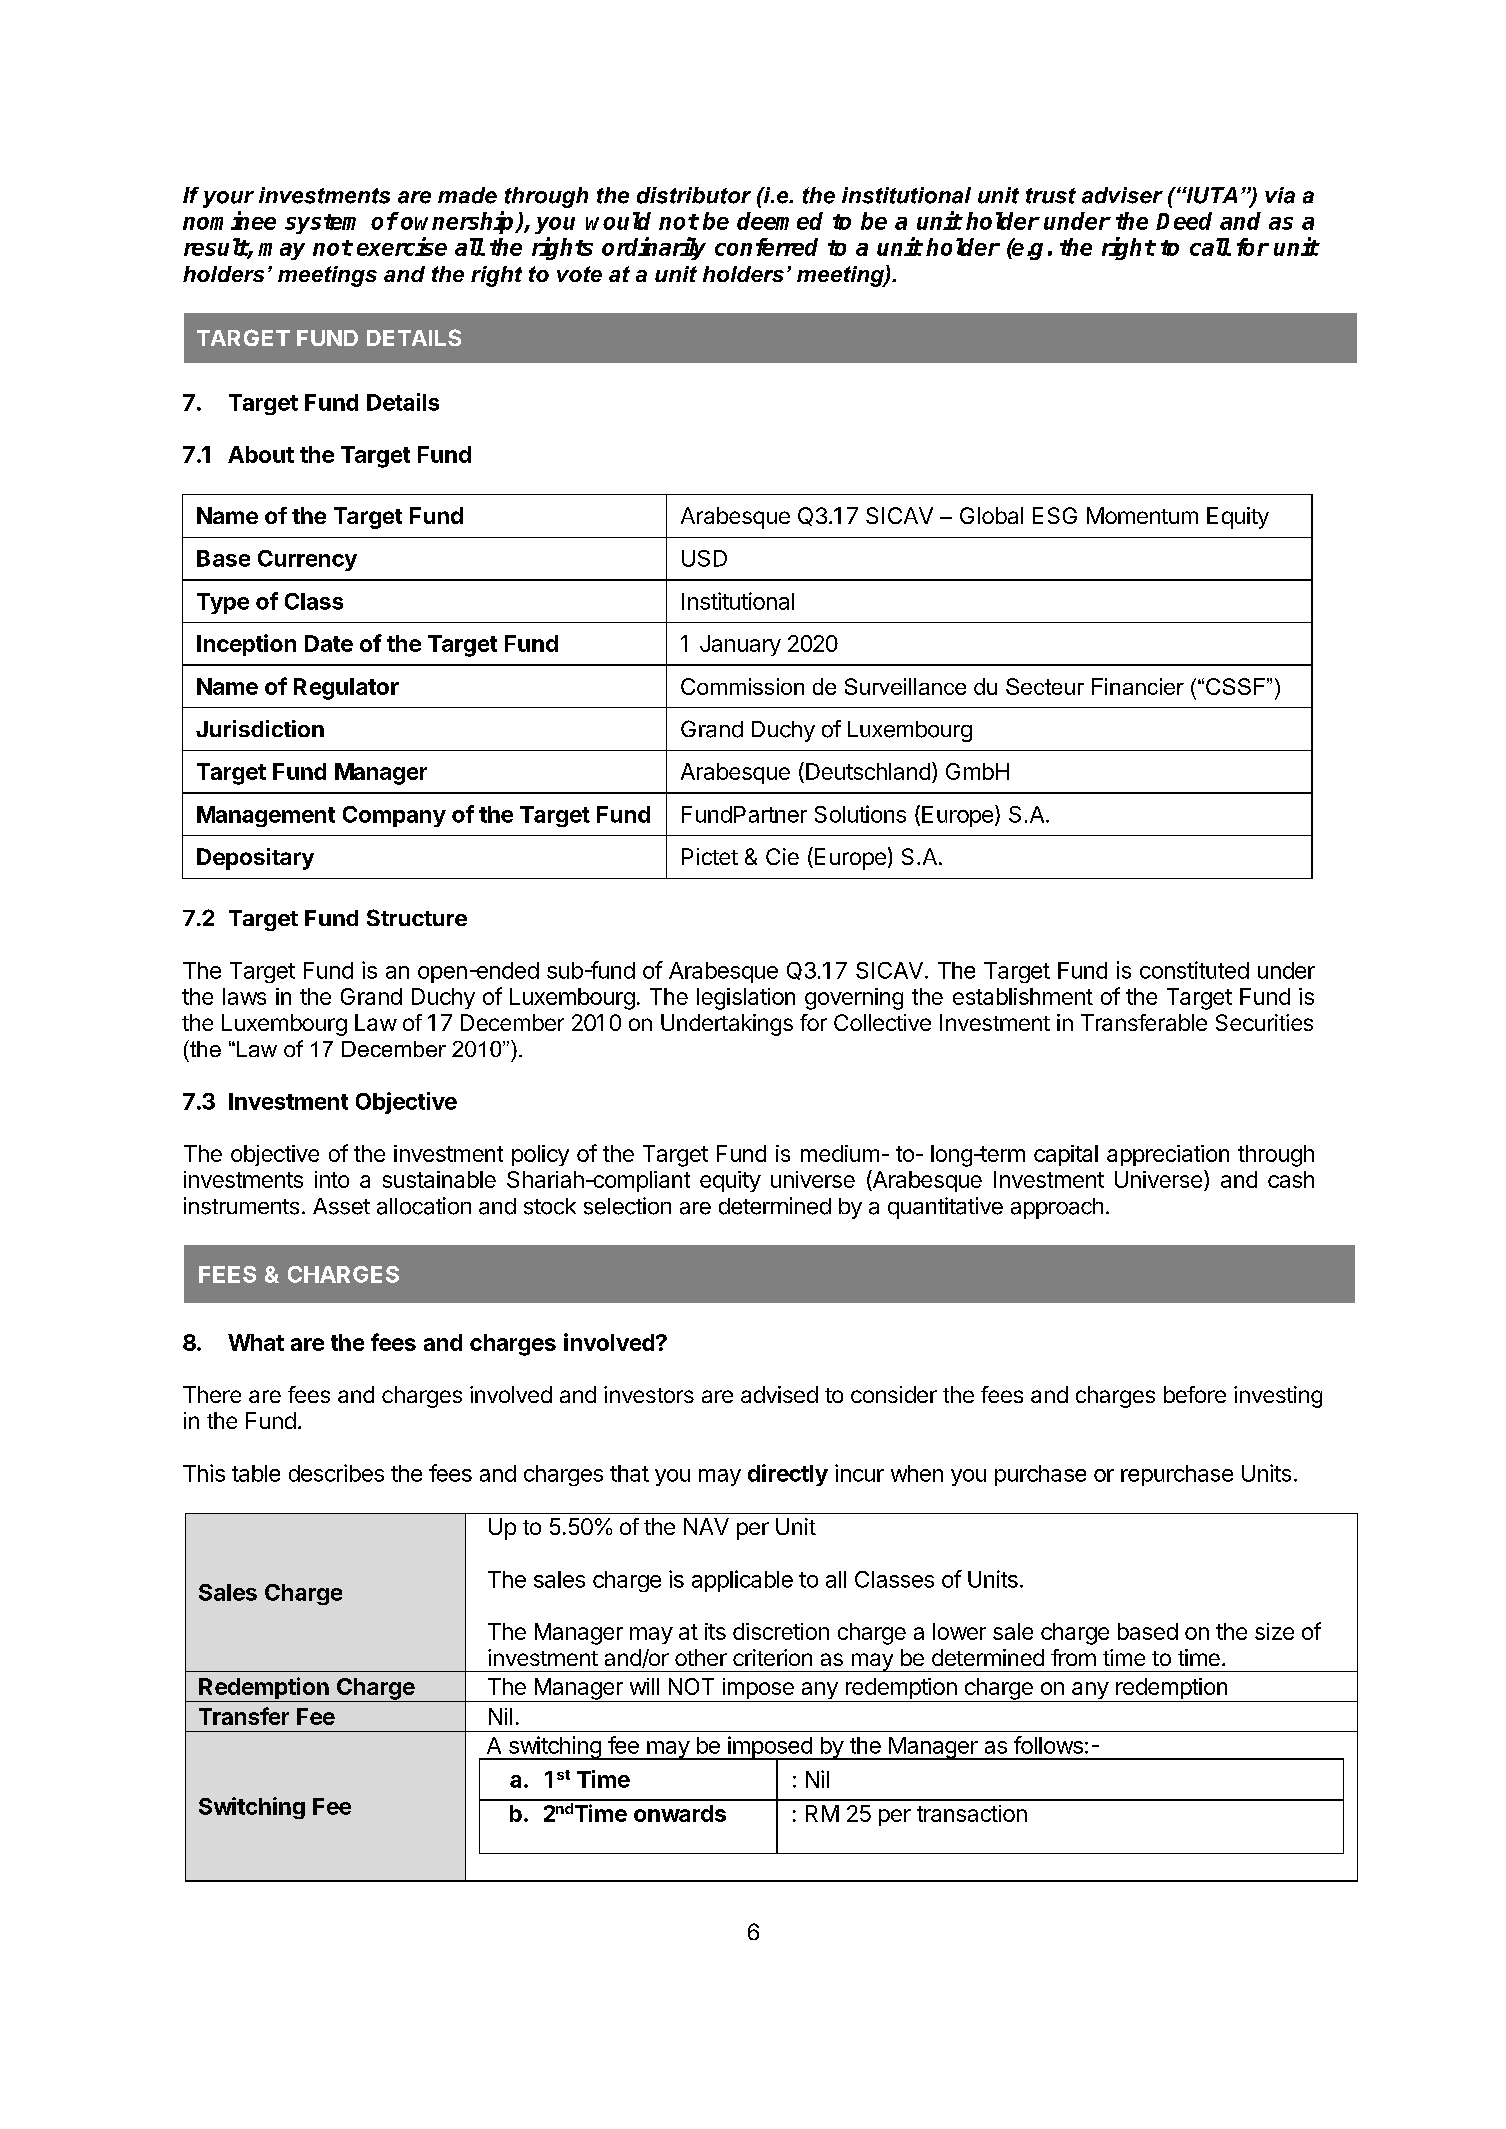  I want to click on selection, so click(627, 1206).
